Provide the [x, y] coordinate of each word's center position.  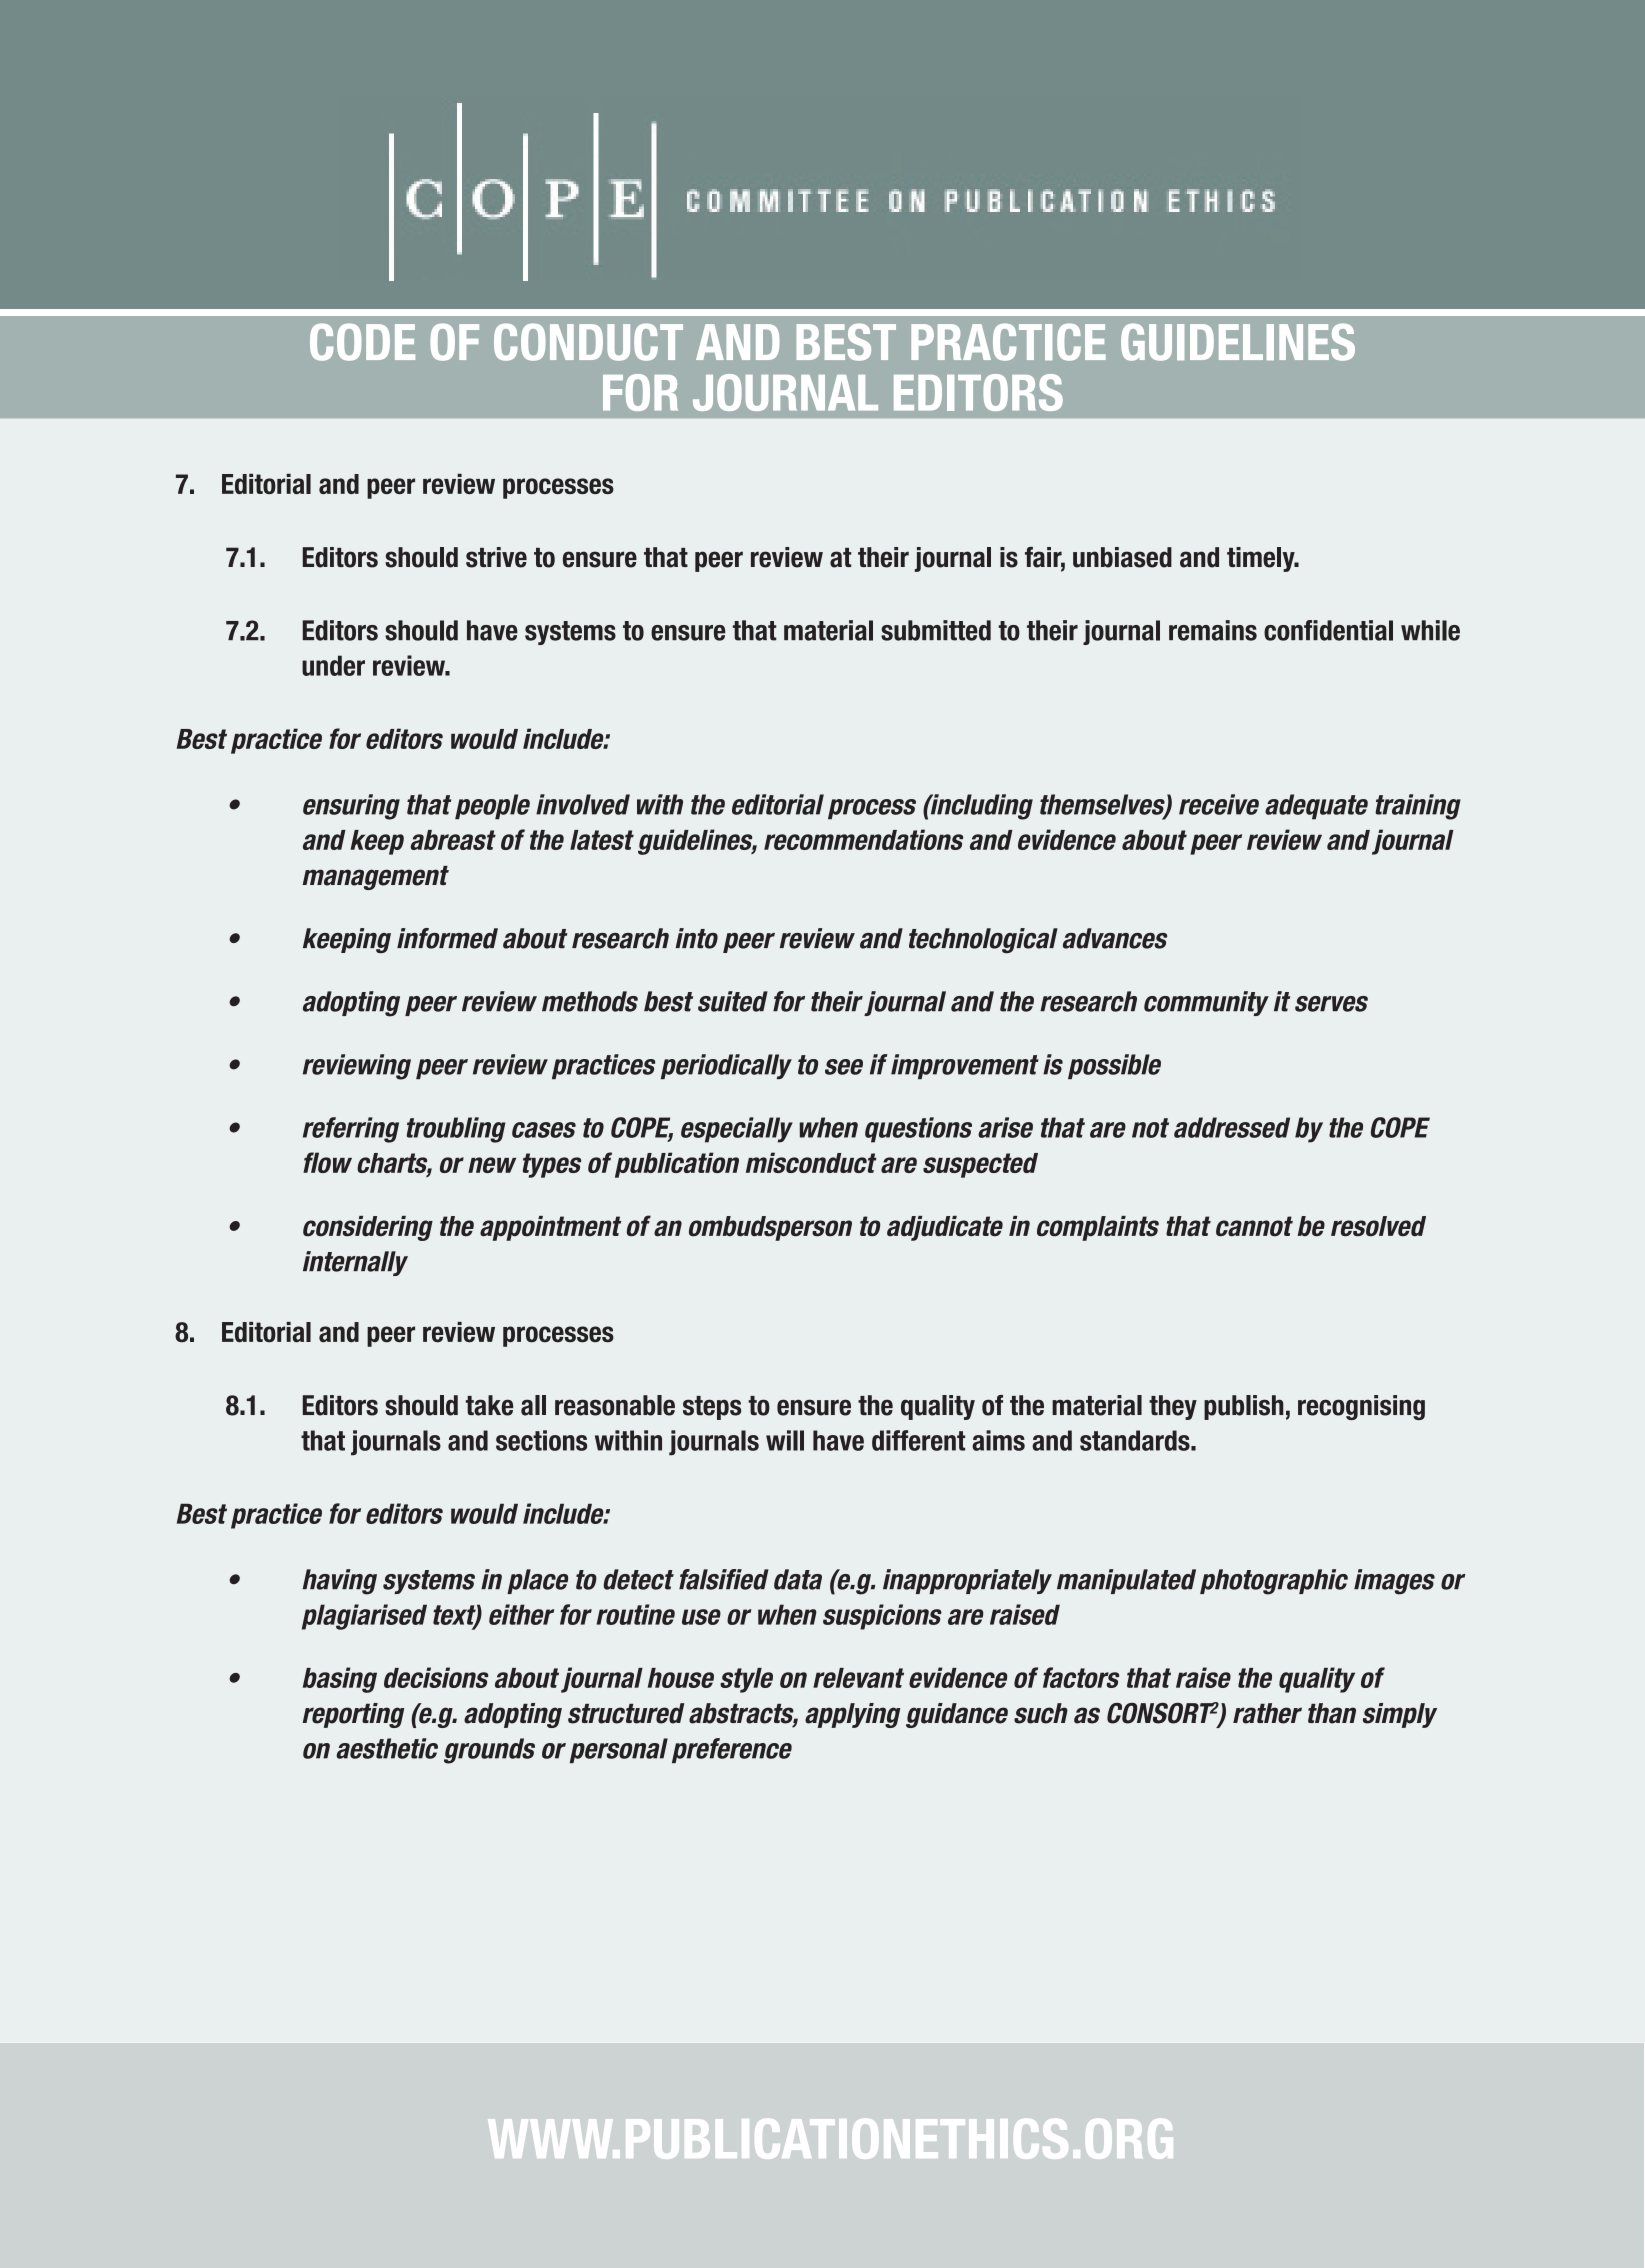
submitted [936, 630]
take [489, 1405]
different [918, 1440]
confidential [1328, 630]
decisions [436, 1677]
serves [1331, 1004]
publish [1244, 1407]
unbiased [1122, 557]
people [492, 807]
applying [852, 1715]
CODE [362, 342]
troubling [456, 1130]
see [844, 1067]
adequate [1316, 807]
